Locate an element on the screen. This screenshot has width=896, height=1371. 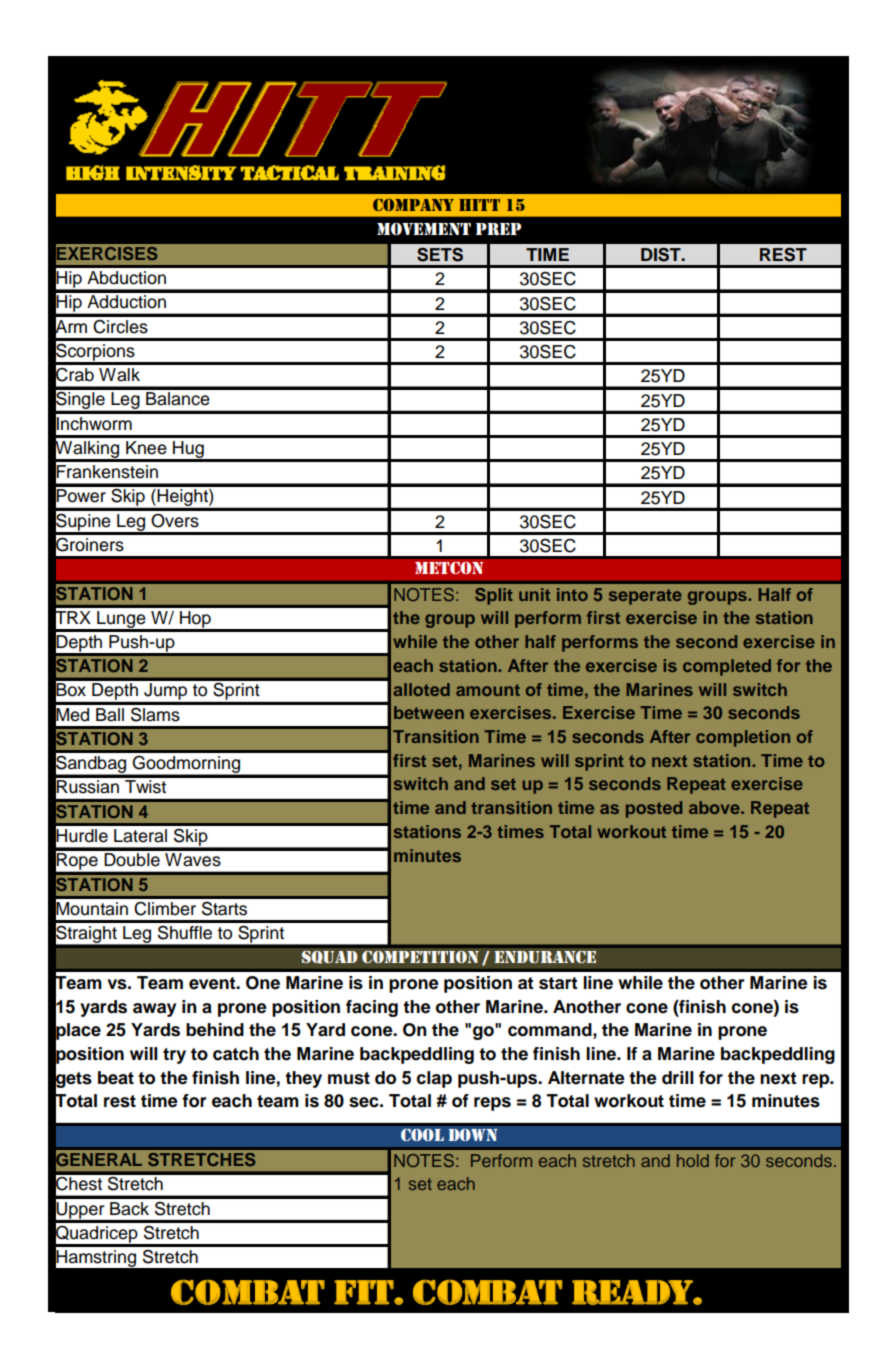
away is located at coordinates (154, 1010).
